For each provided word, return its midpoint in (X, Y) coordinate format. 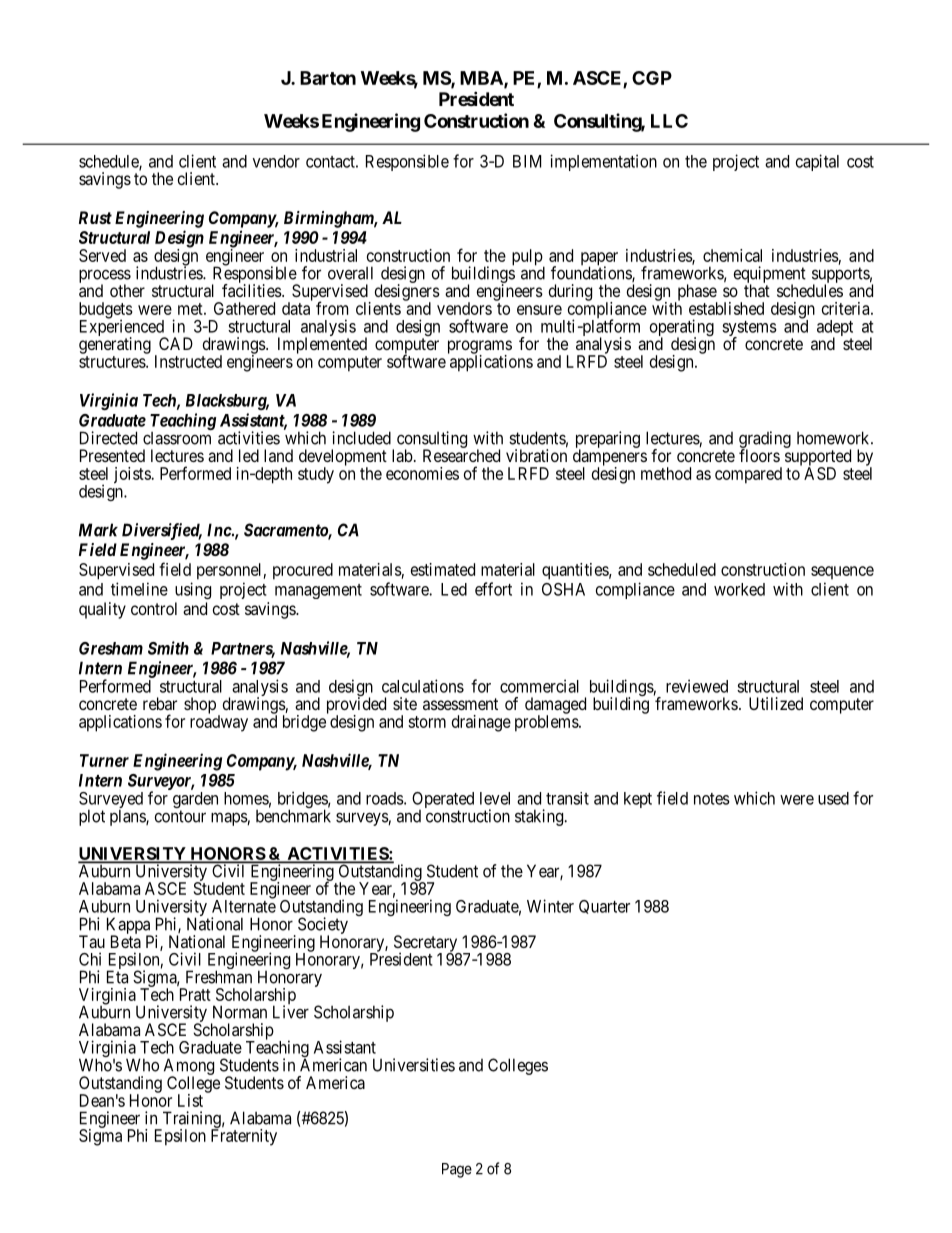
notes (712, 799)
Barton (328, 78)
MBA (482, 79)
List (190, 1100)
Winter (550, 906)
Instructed (188, 361)
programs (480, 348)
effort (493, 589)
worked (739, 589)
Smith (168, 648)
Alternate (244, 905)
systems (749, 330)
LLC (669, 121)
